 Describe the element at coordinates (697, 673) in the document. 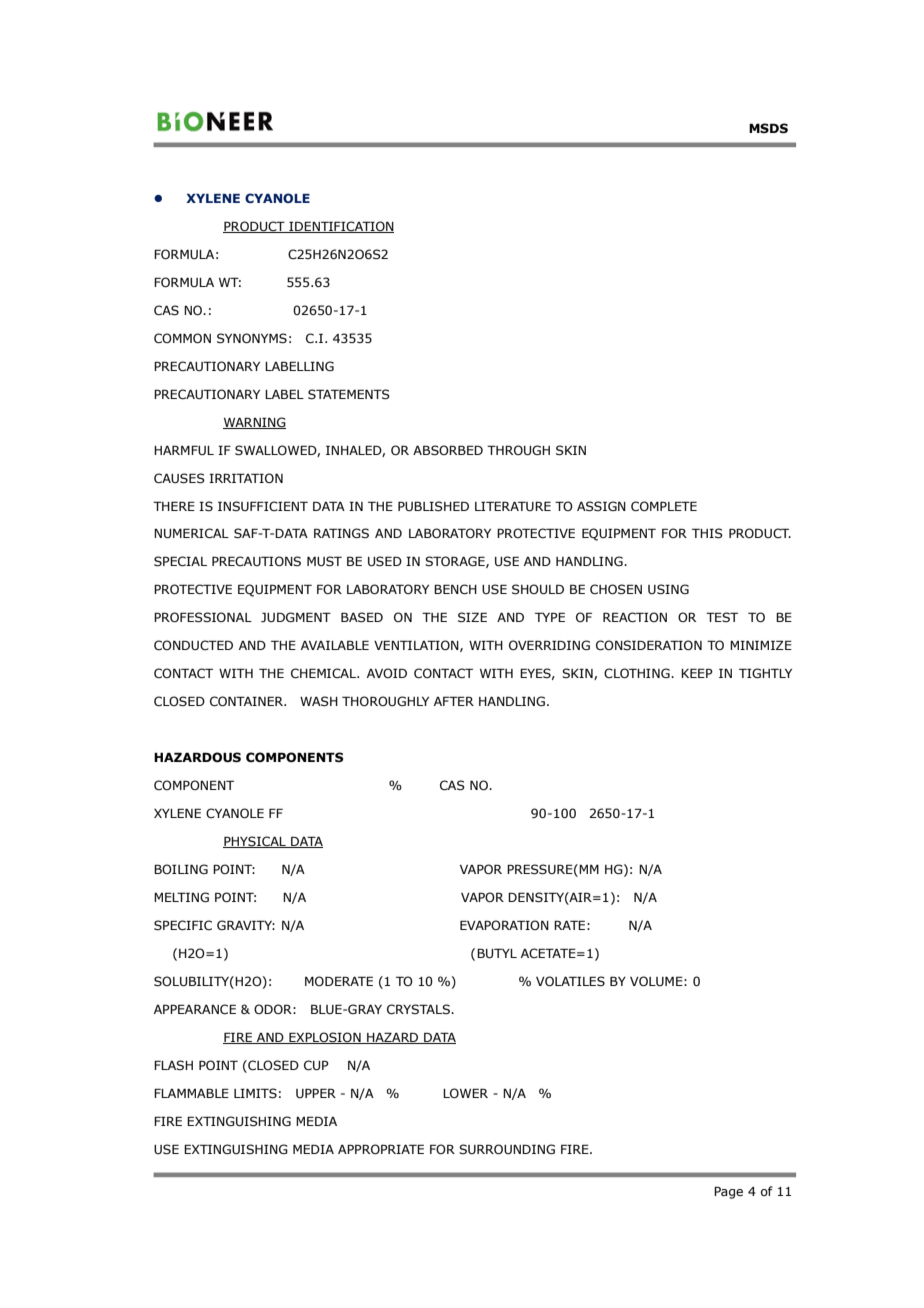

I see `KEEP` at that location.
